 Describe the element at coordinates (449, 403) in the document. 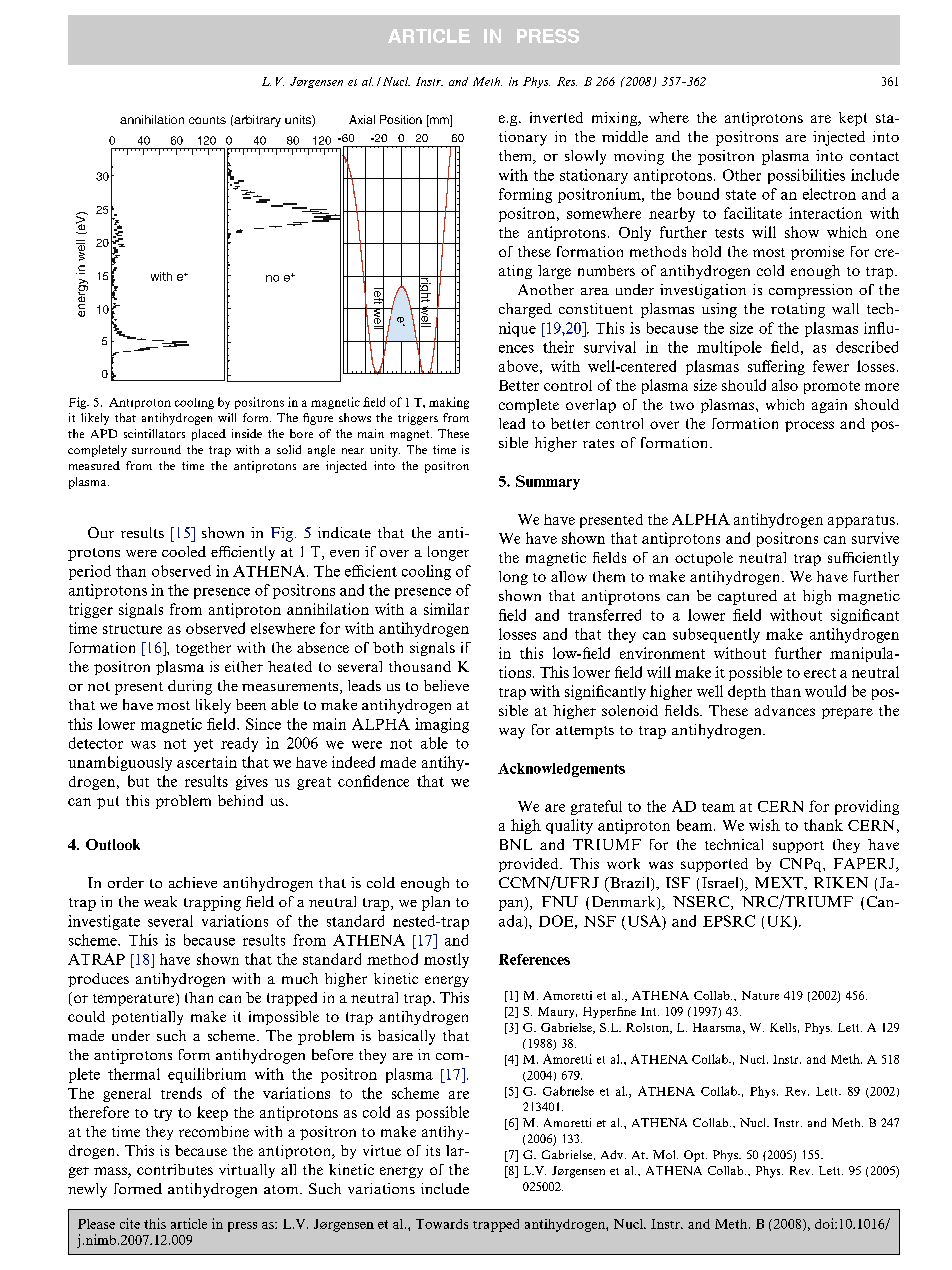

I see `making` at that location.
